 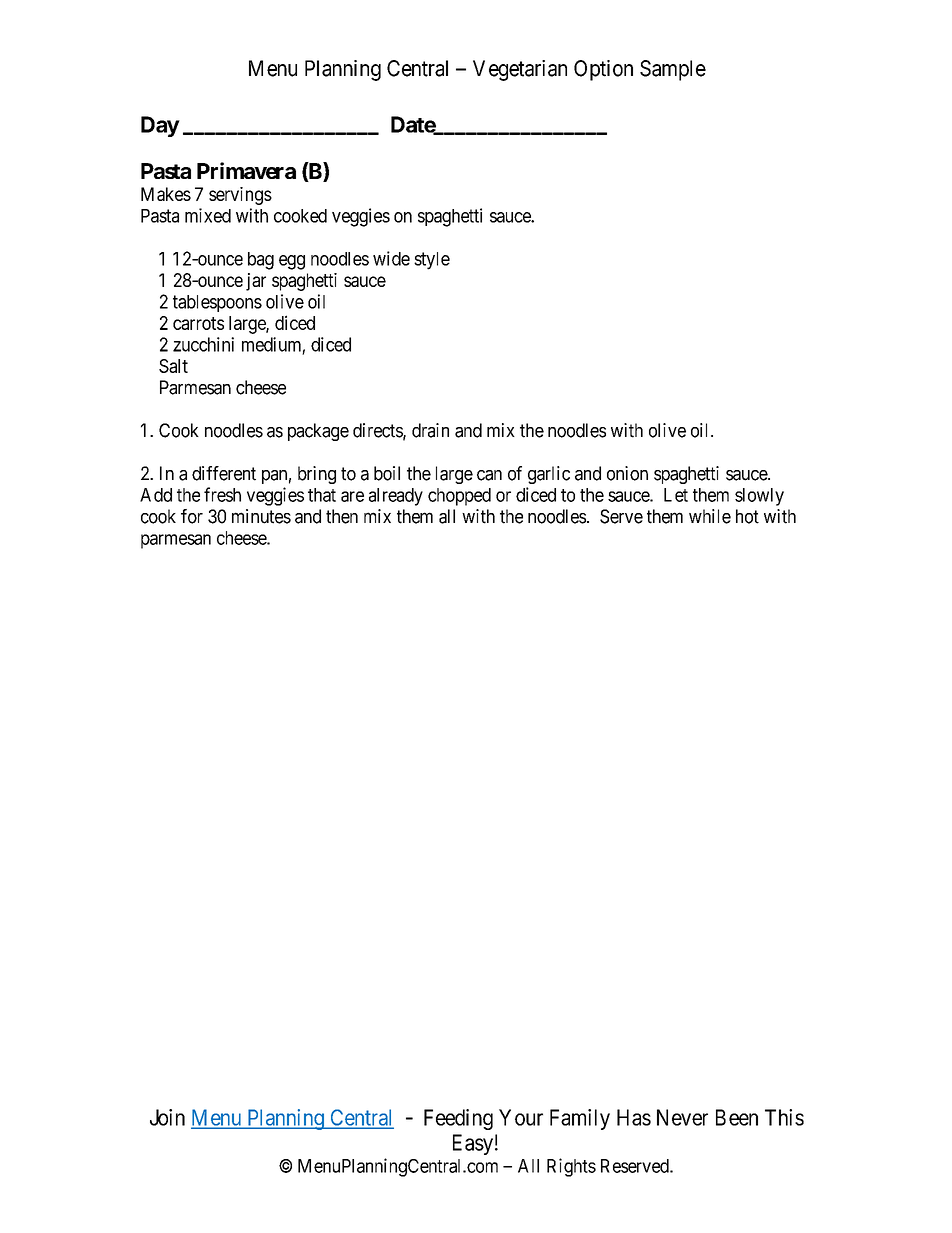 I want to click on Day, so click(x=160, y=126).
